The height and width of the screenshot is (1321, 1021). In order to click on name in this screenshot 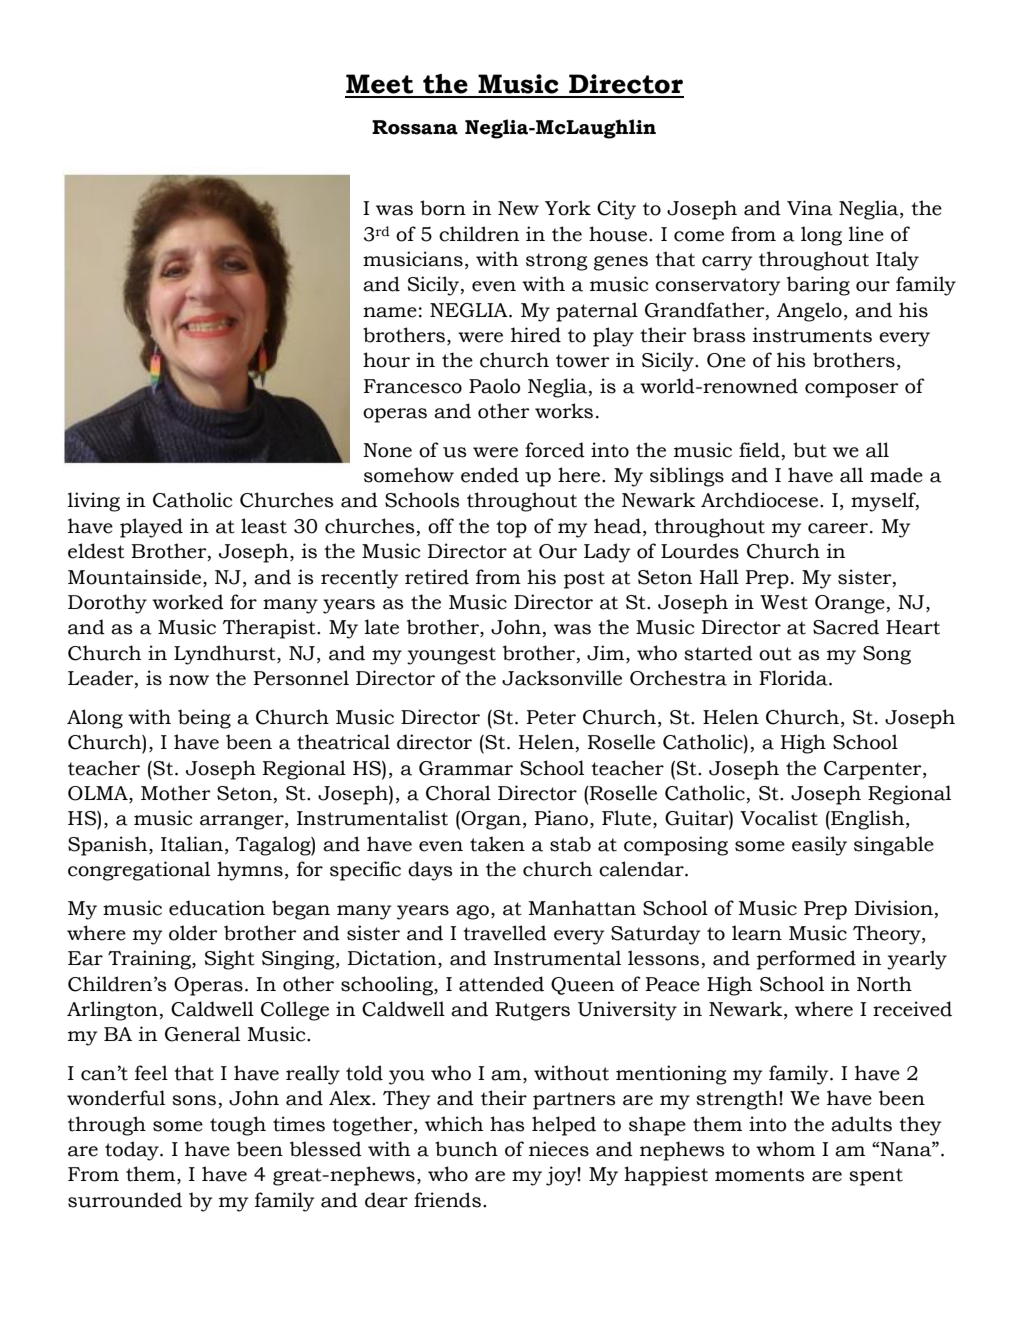, I will do `click(390, 312)`.
